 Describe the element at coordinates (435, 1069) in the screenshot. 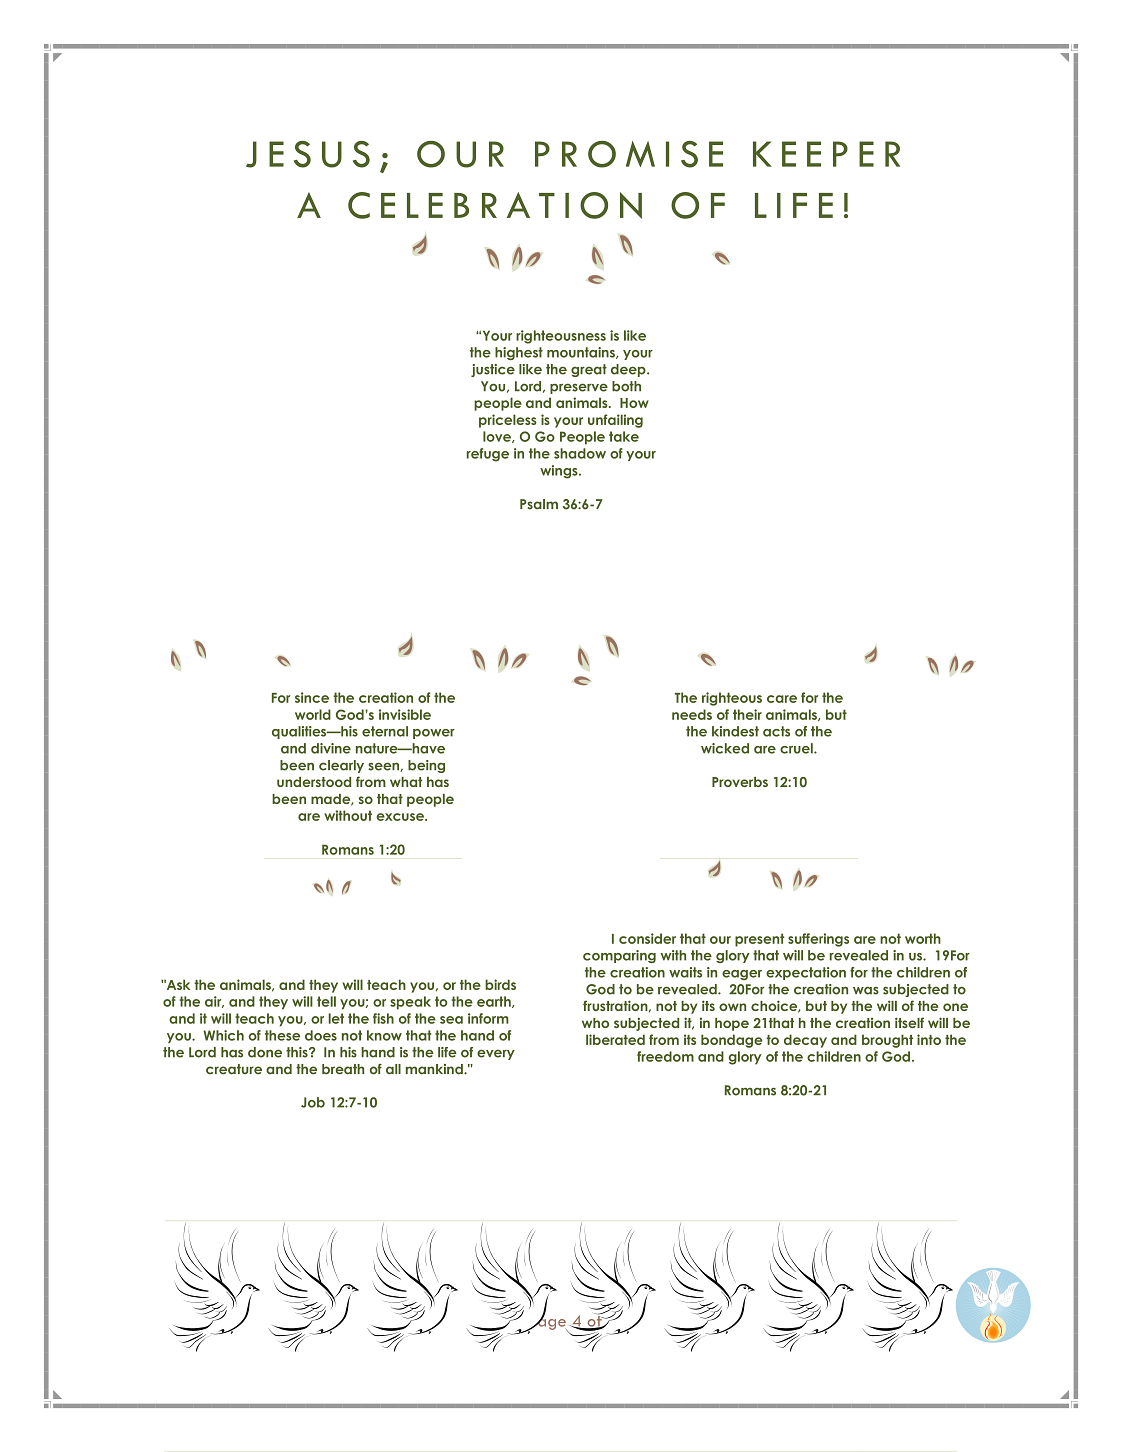

I see `mankind` at that location.
